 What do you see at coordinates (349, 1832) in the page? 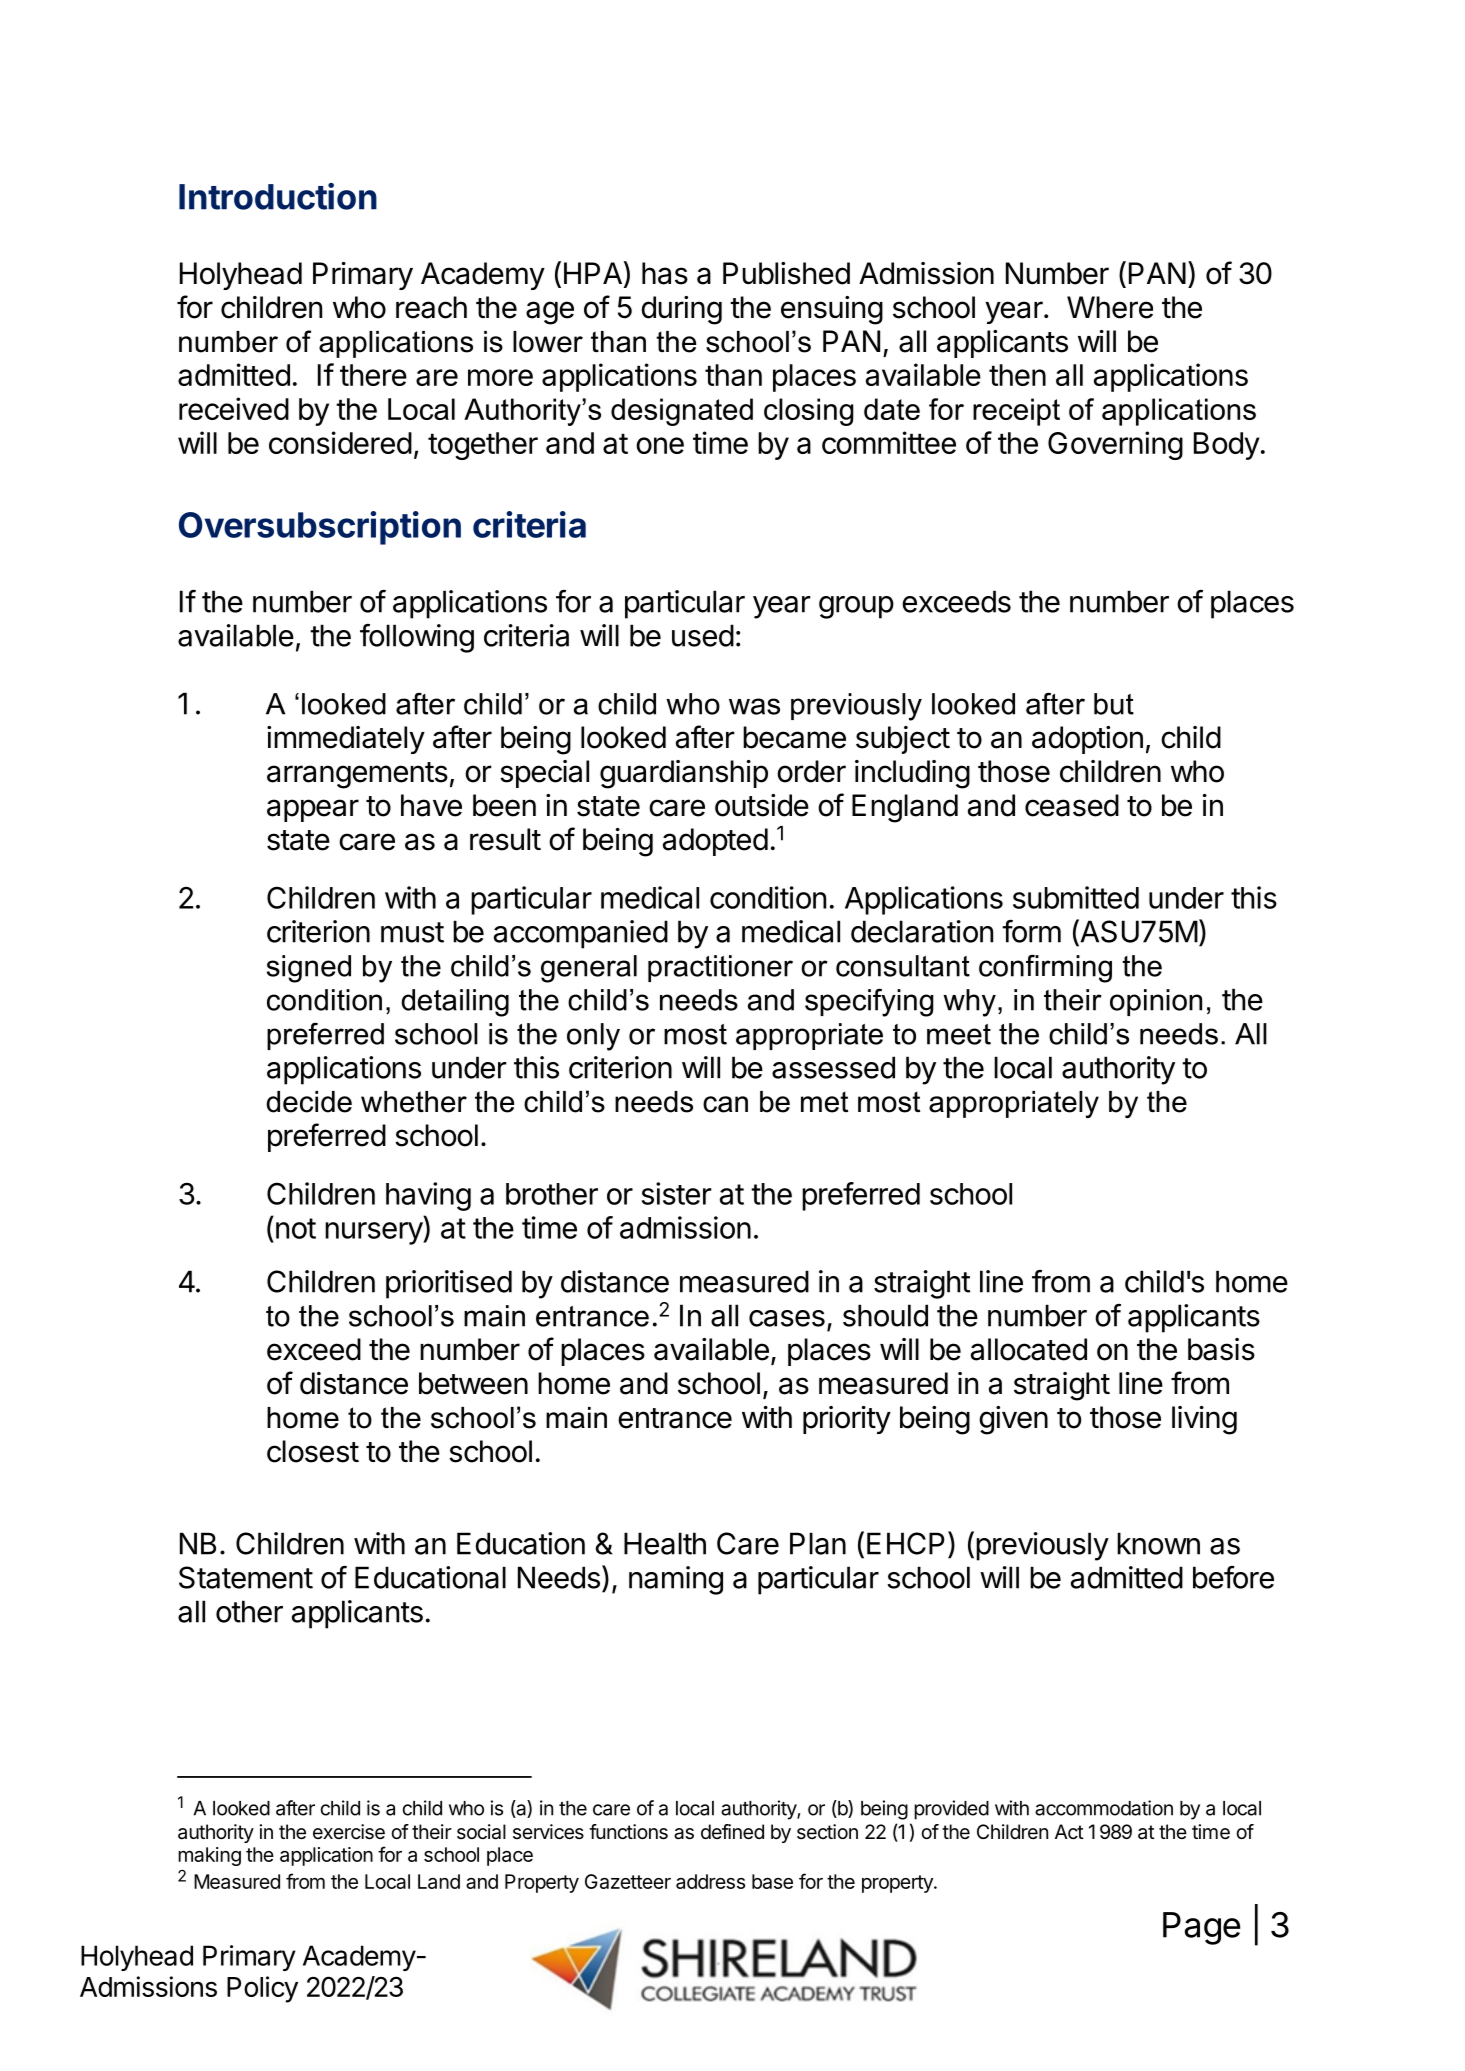
I see `exercise` at bounding box center [349, 1832].
